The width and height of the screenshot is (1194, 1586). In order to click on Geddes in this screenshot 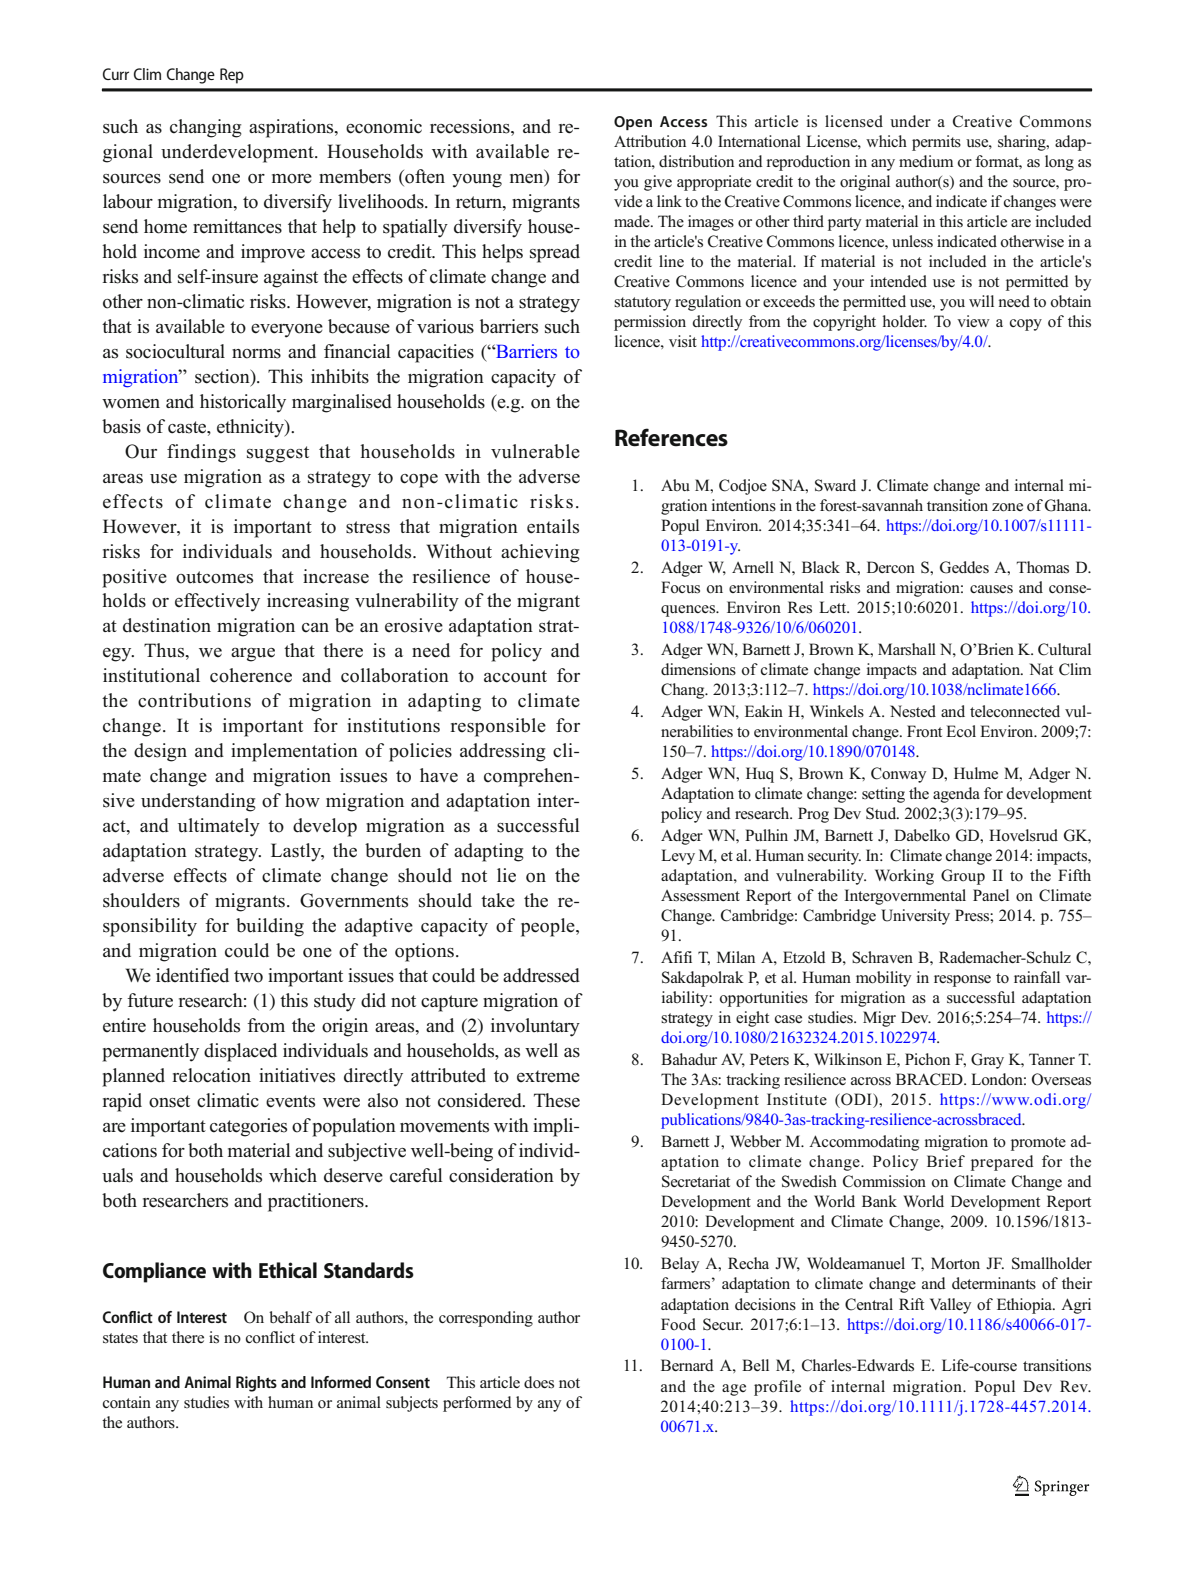, I will do `click(964, 567)`.
